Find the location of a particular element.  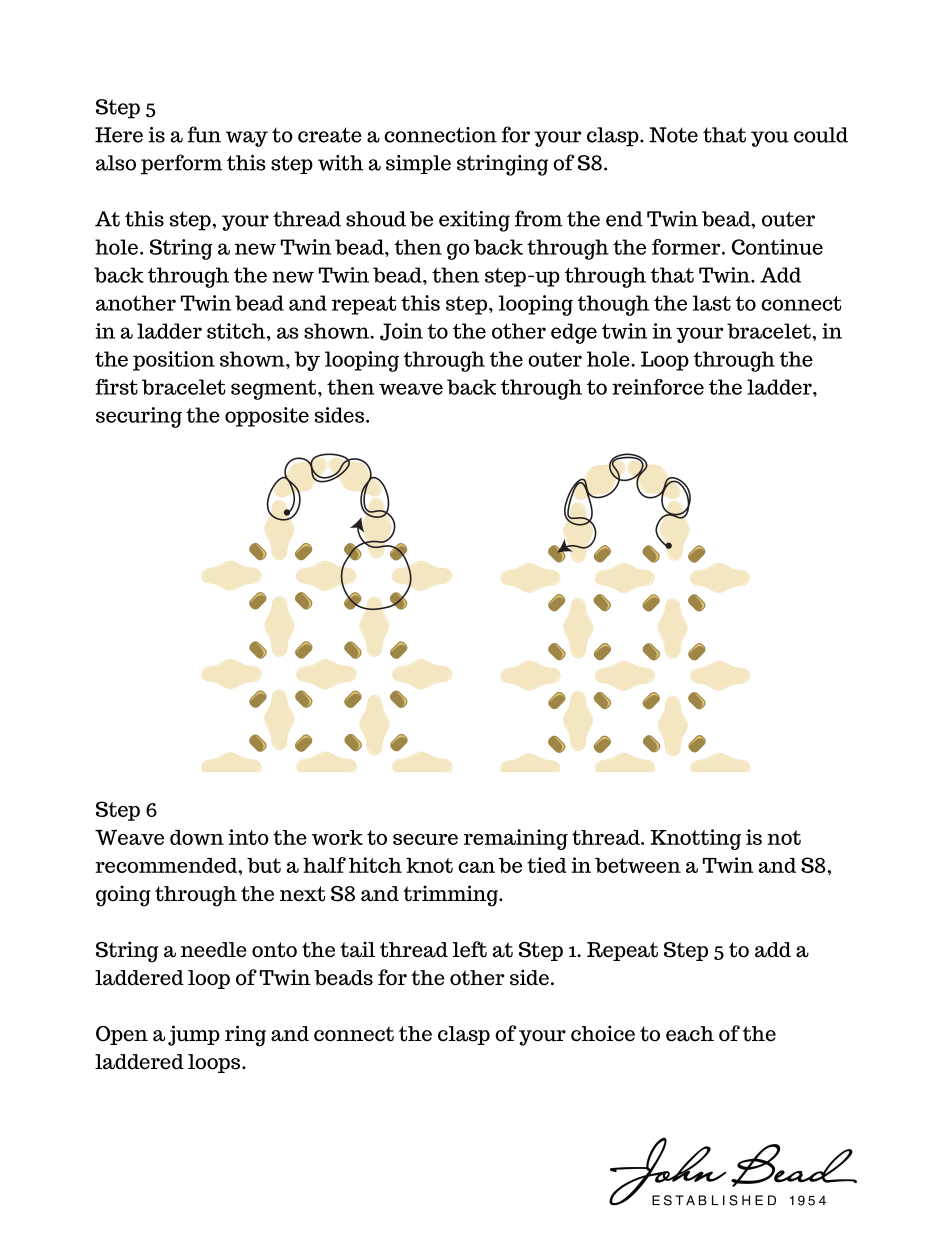

down is located at coordinates (197, 837).
